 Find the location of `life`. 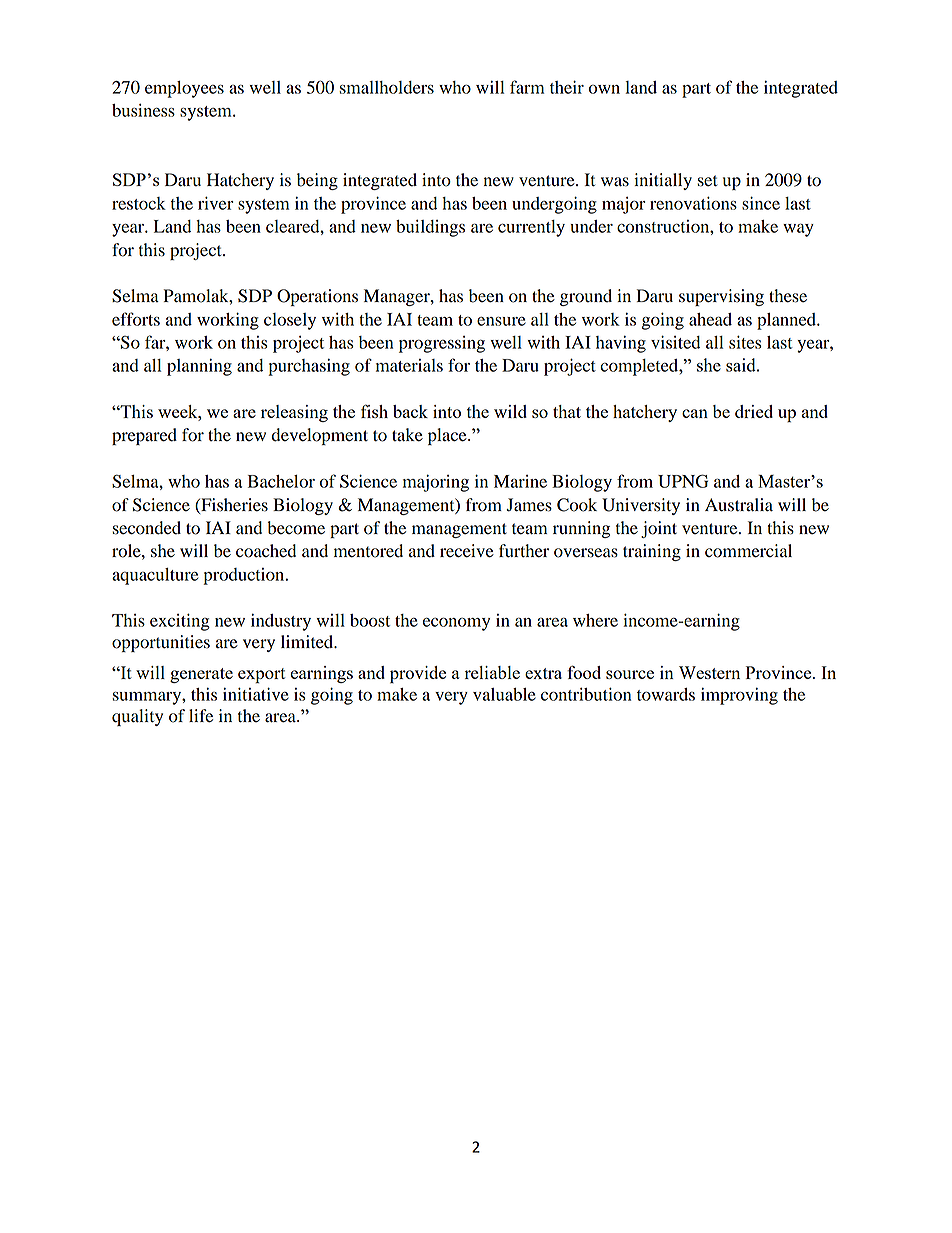

life is located at coordinates (201, 716).
